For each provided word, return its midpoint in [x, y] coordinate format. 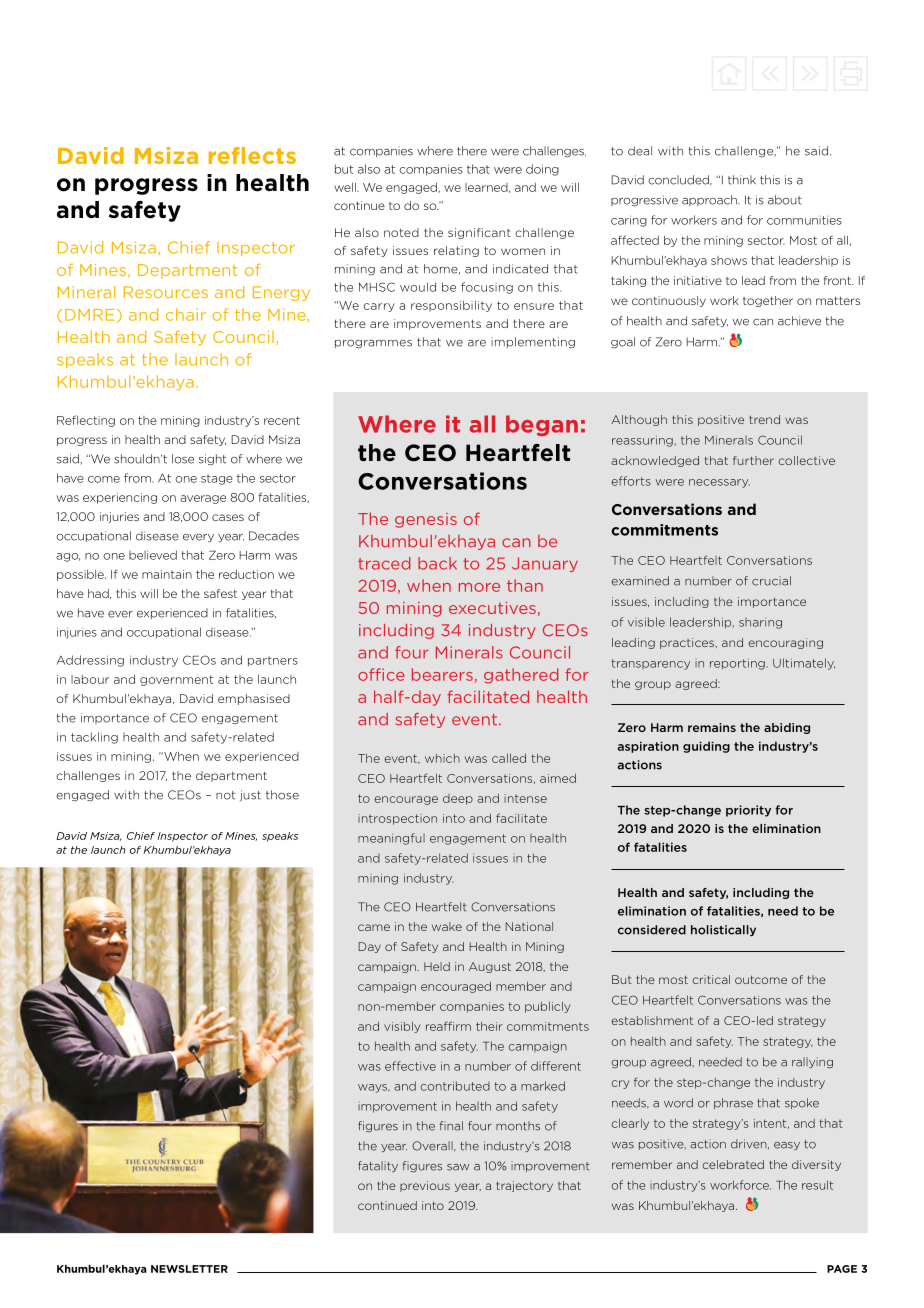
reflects [252, 155]
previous [425, 1186]
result [817, 1185]
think [742, 180]
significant [479, 233]
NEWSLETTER [189, 1269]
